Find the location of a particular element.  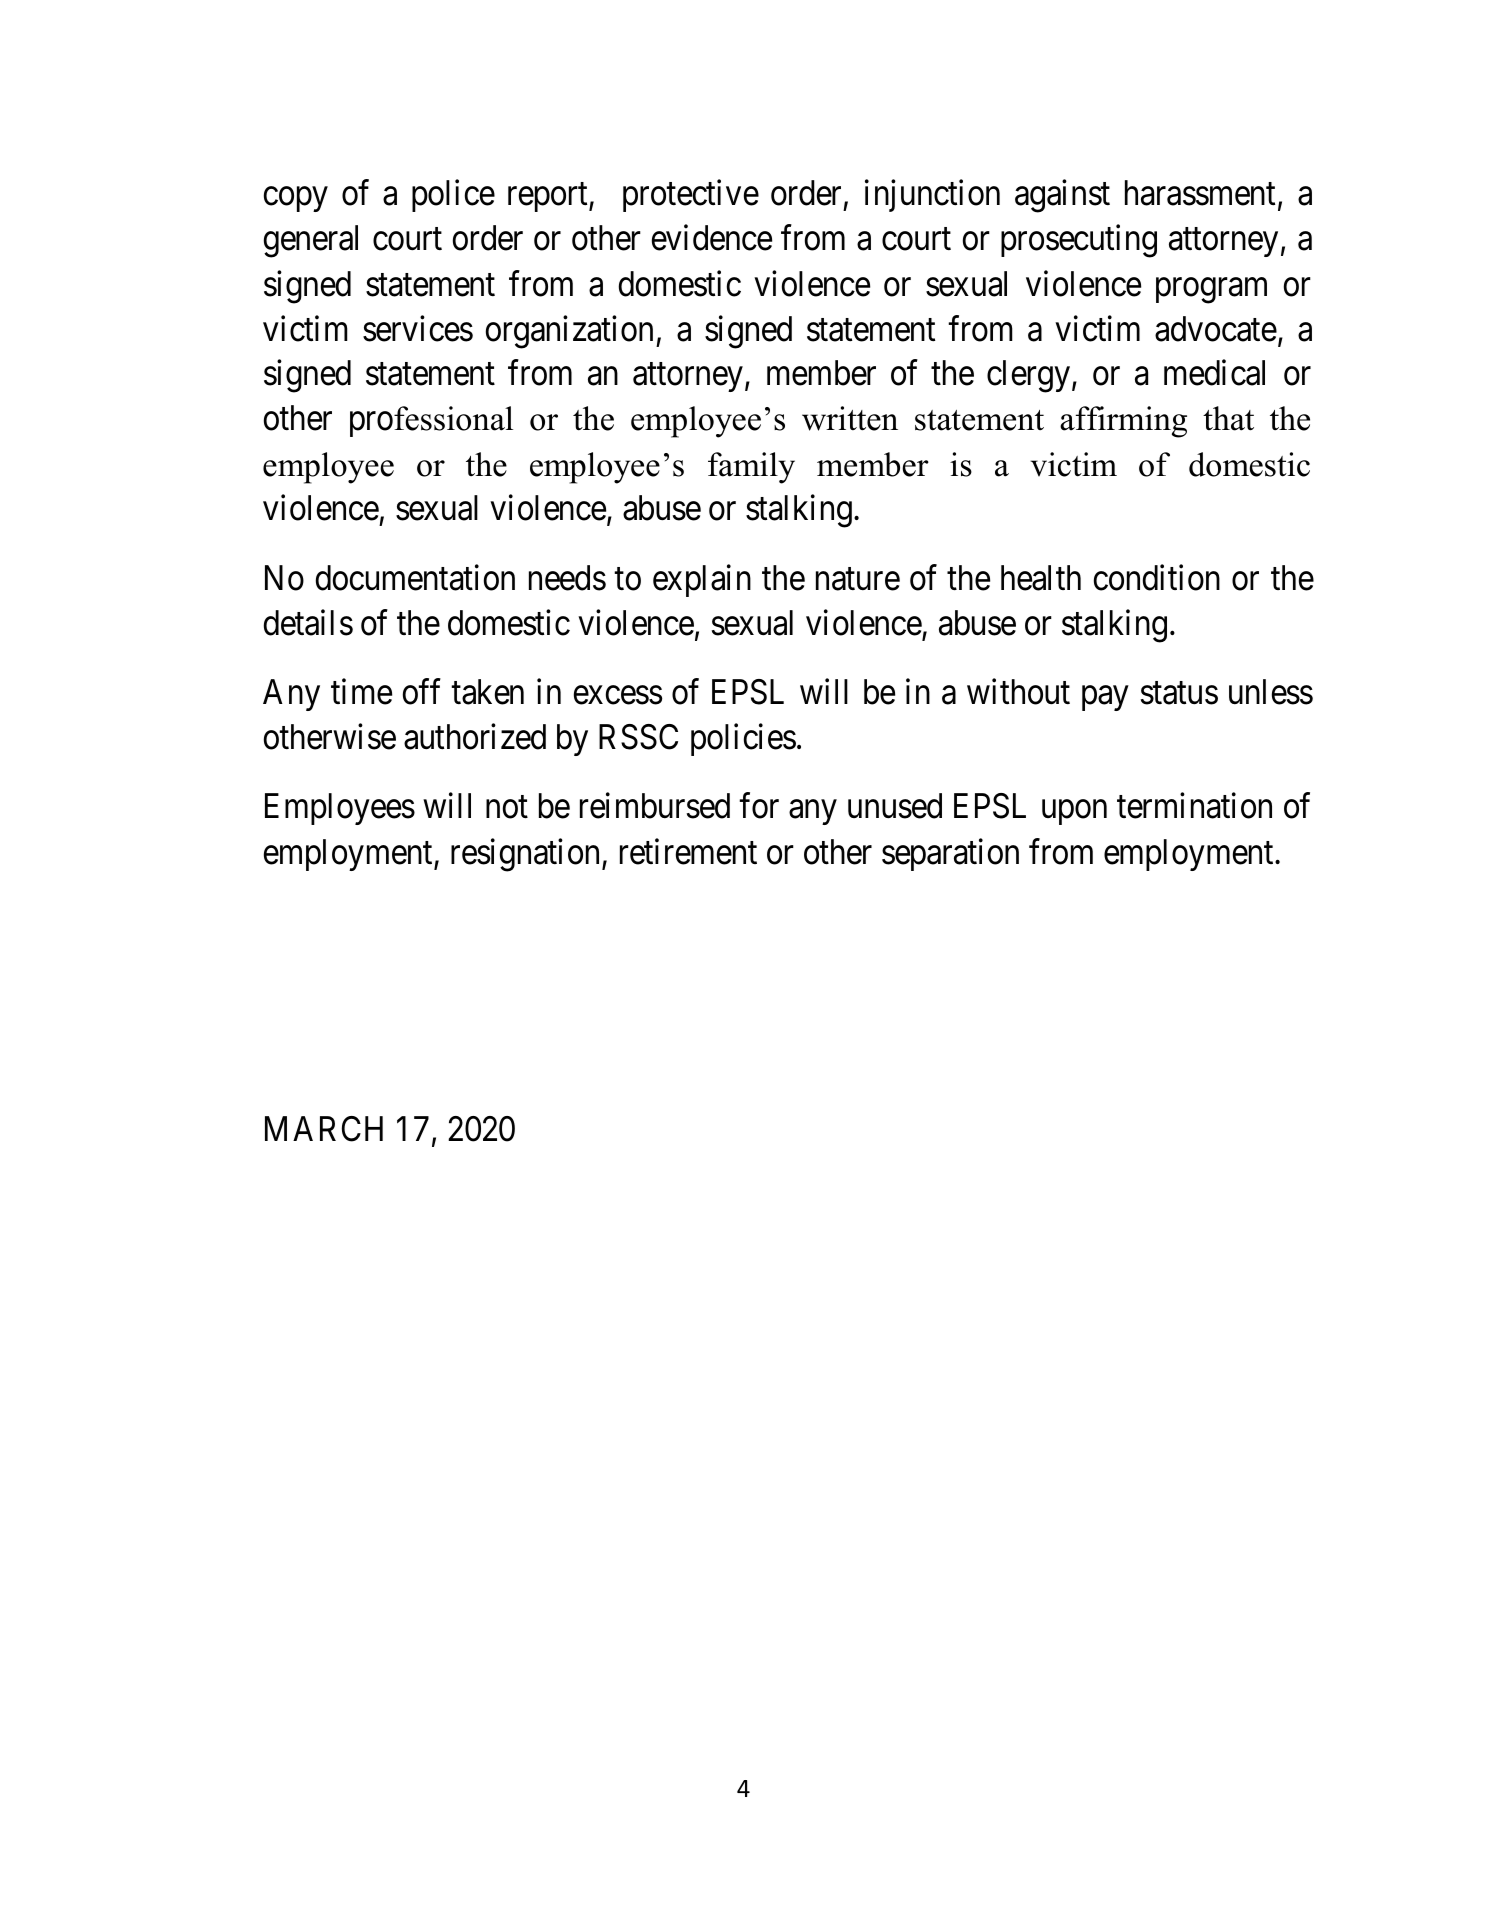

resignation is located at coordinates (527, 855).
